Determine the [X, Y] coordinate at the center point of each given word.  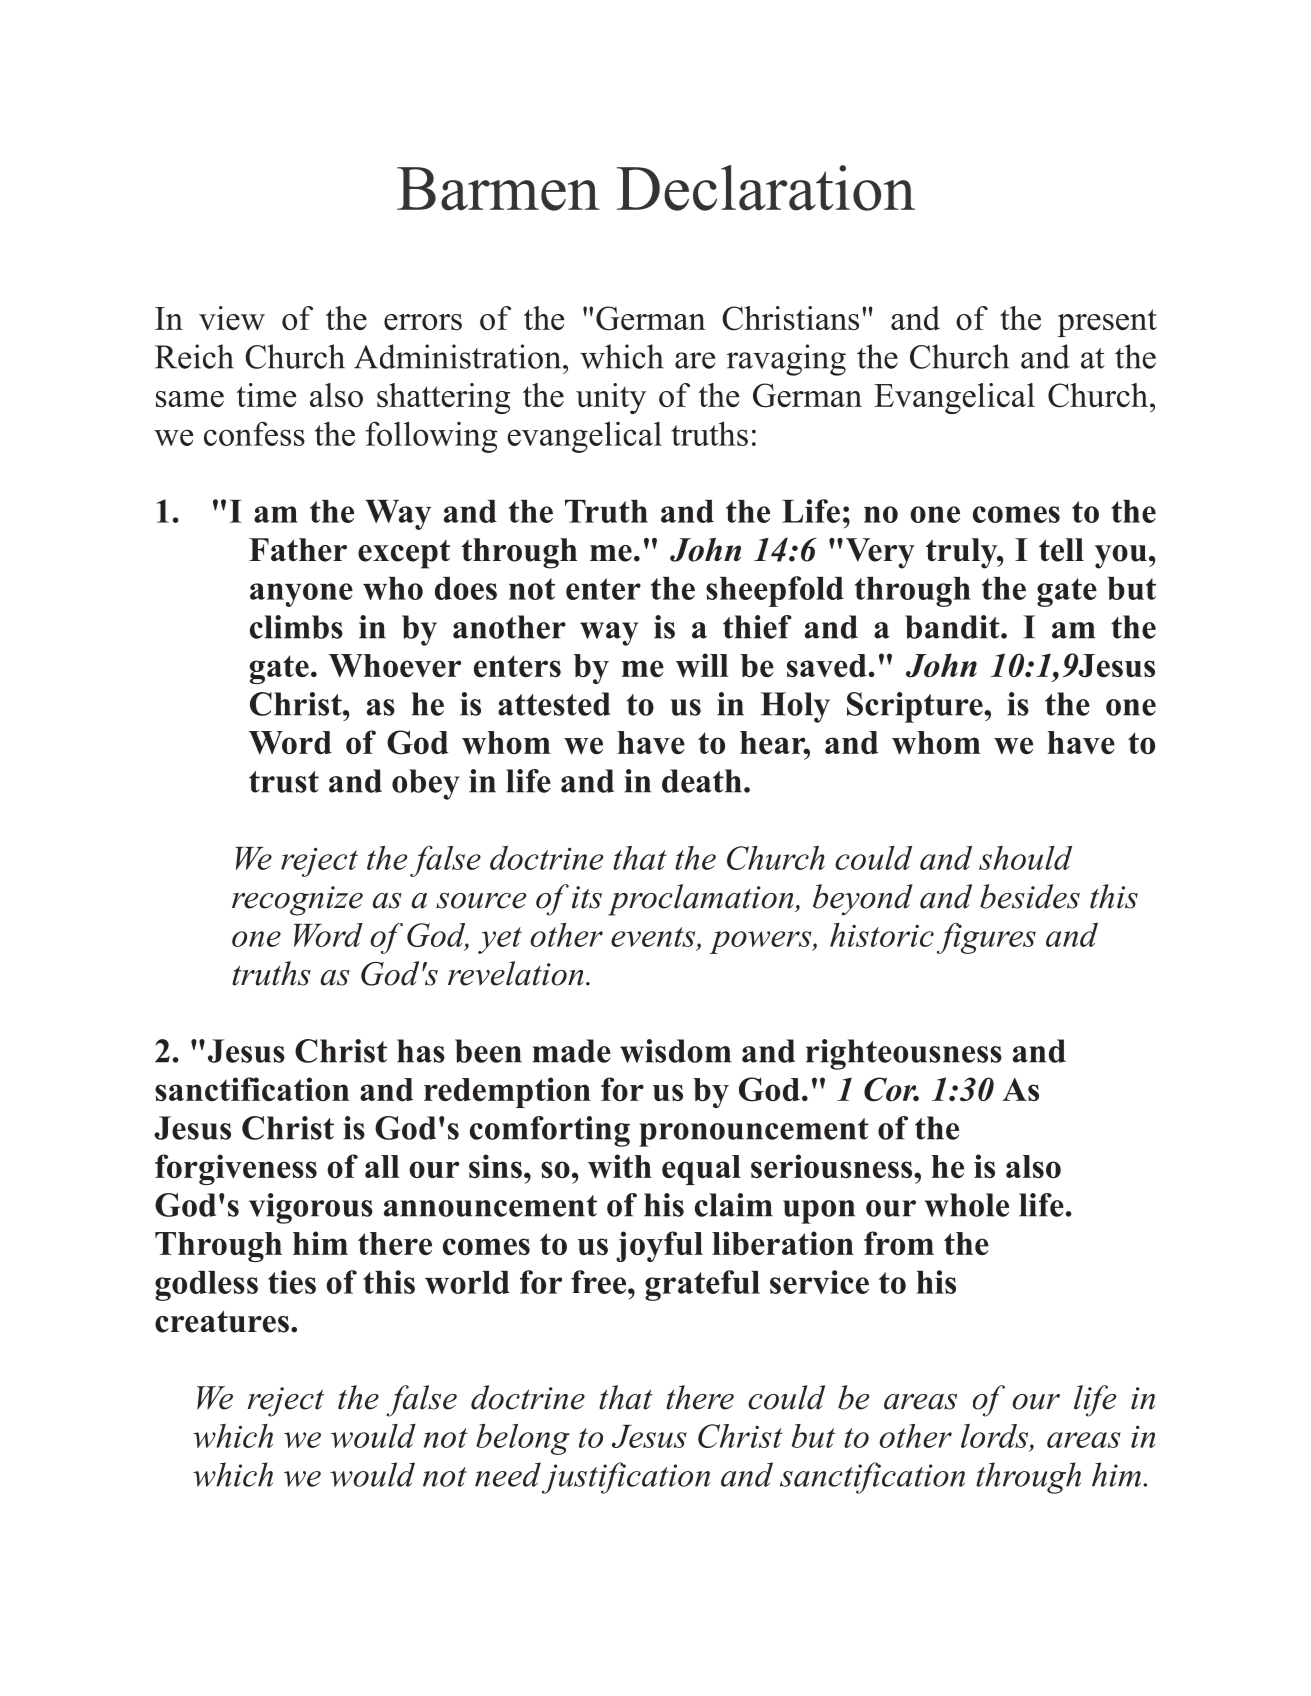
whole [967, 1205]
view [232, 318]
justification [626, 1478]
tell [1061, 550]
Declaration [766, 188]
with [620, 1166]
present [1107, 323]
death [702, 781]
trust [284, 782]
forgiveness [236, 1169]
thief [757, 627]
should [1025, 858]
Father [298, 550]
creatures [222, 1321]
